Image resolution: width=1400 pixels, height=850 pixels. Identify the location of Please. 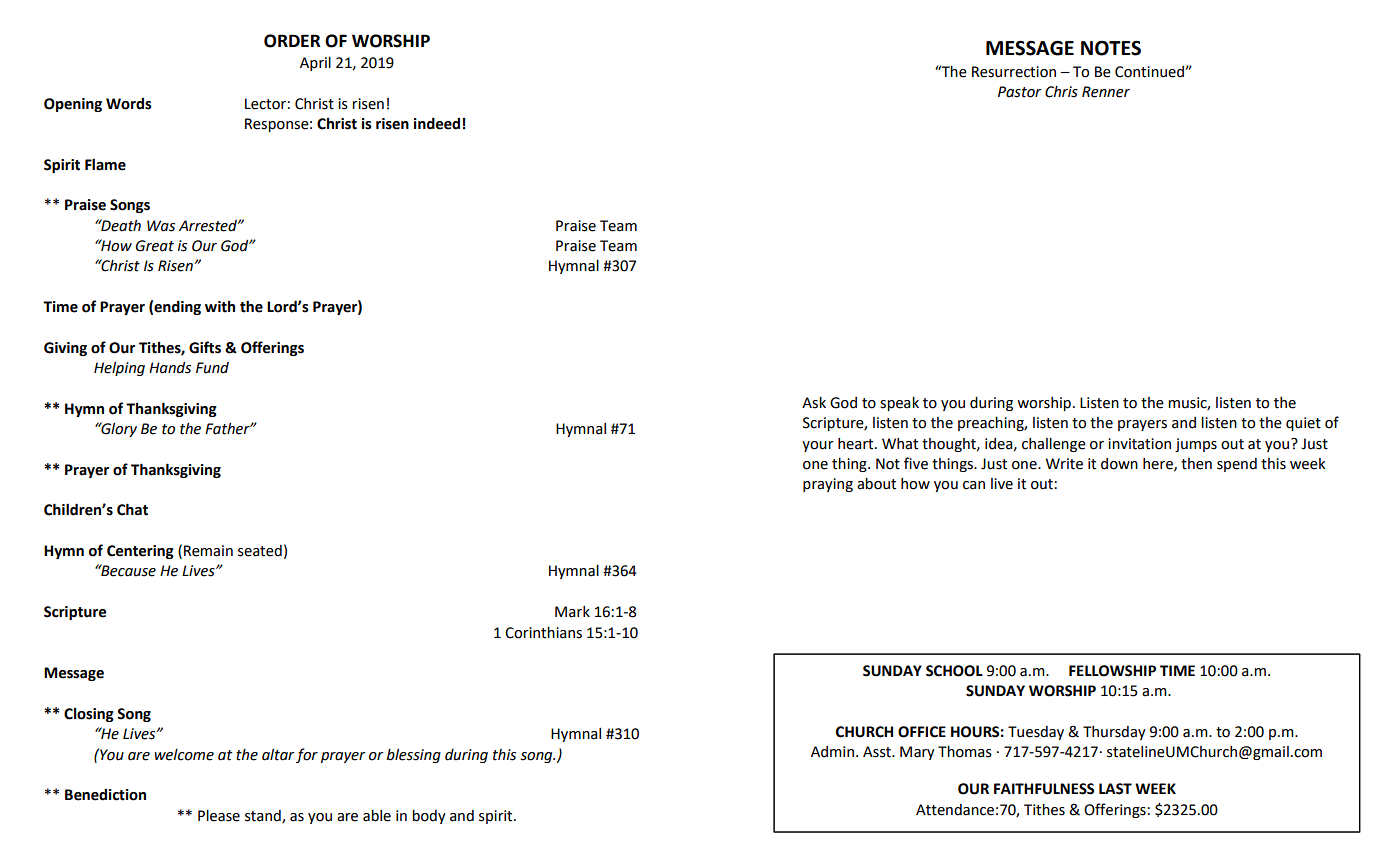
(219, 816).
